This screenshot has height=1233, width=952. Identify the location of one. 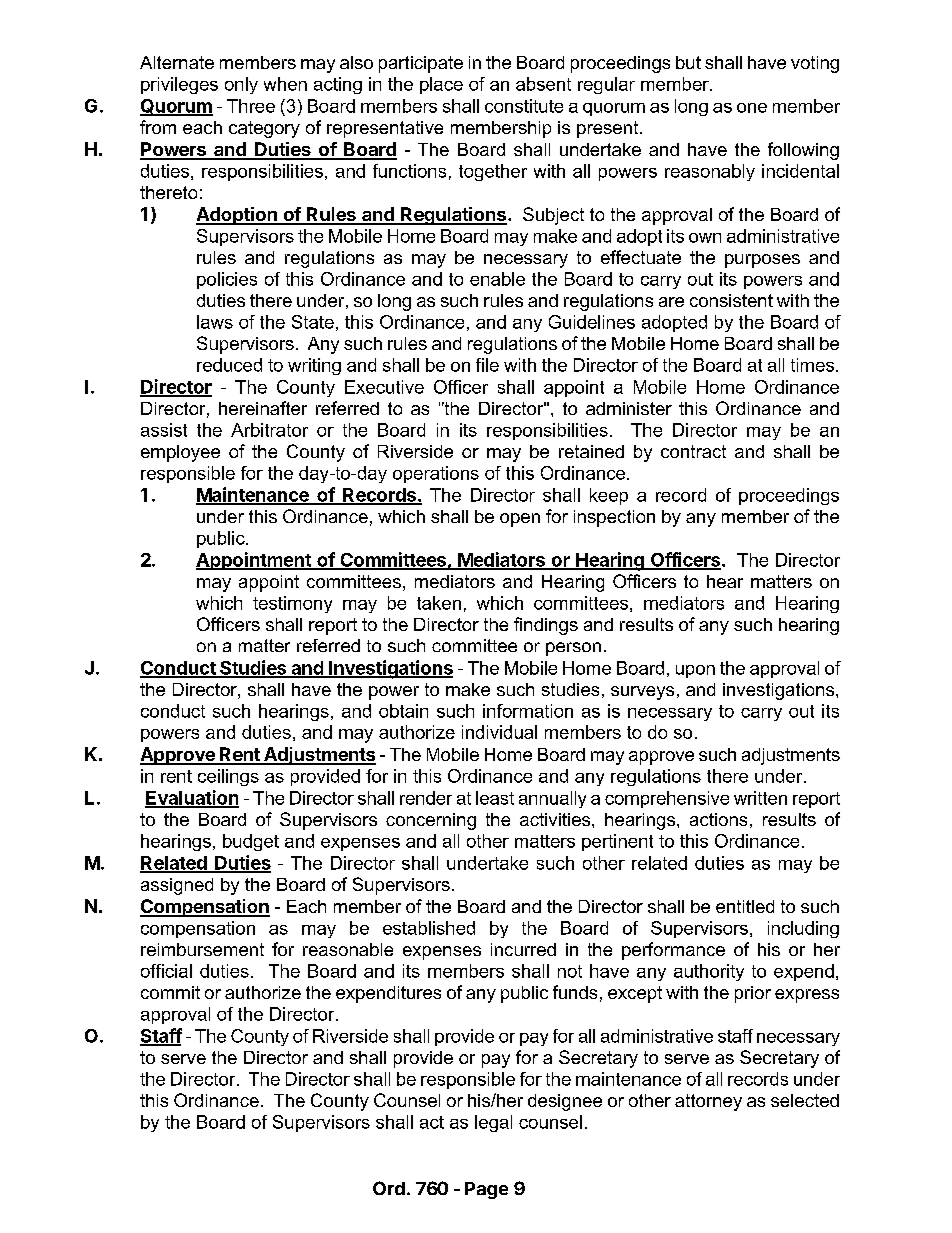
(752, 108).
